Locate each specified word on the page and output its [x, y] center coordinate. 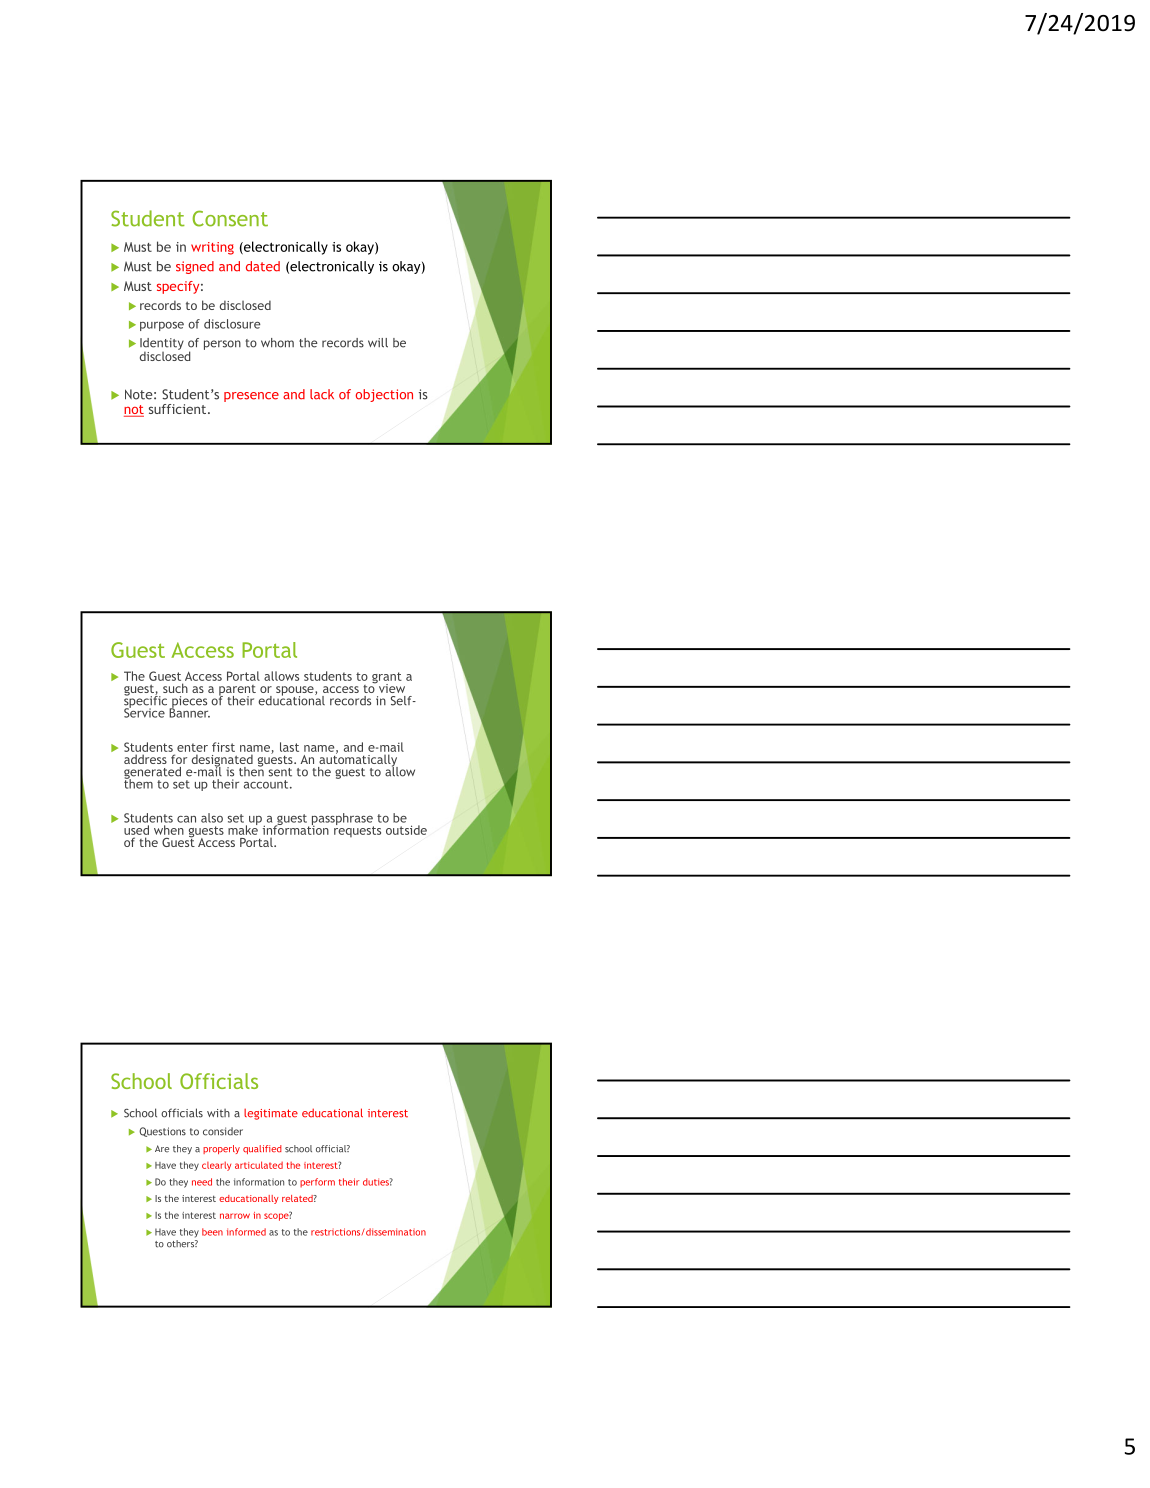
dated [263, 266]
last [289, 747]
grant [387, 678]
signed [195, 267]
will [378, 343]
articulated [259, 1165]
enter [192, 747]
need [202, 1182]
